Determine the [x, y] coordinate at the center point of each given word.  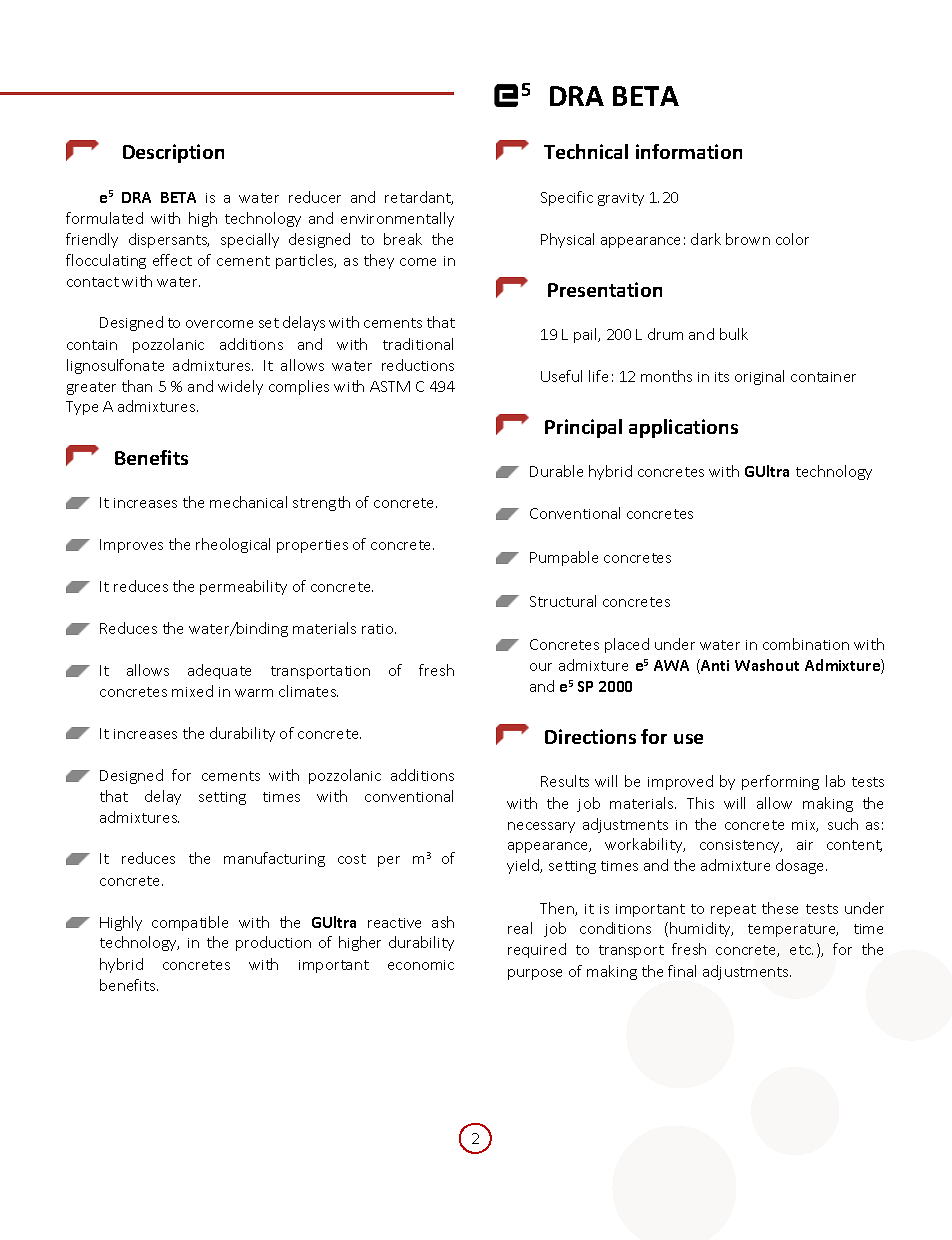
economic [421, 965]
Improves [131, 546]
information [689, 151]
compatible [190, 923]
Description [173, 153]
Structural [563, 601]
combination [806, 644]
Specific [567, 198]
